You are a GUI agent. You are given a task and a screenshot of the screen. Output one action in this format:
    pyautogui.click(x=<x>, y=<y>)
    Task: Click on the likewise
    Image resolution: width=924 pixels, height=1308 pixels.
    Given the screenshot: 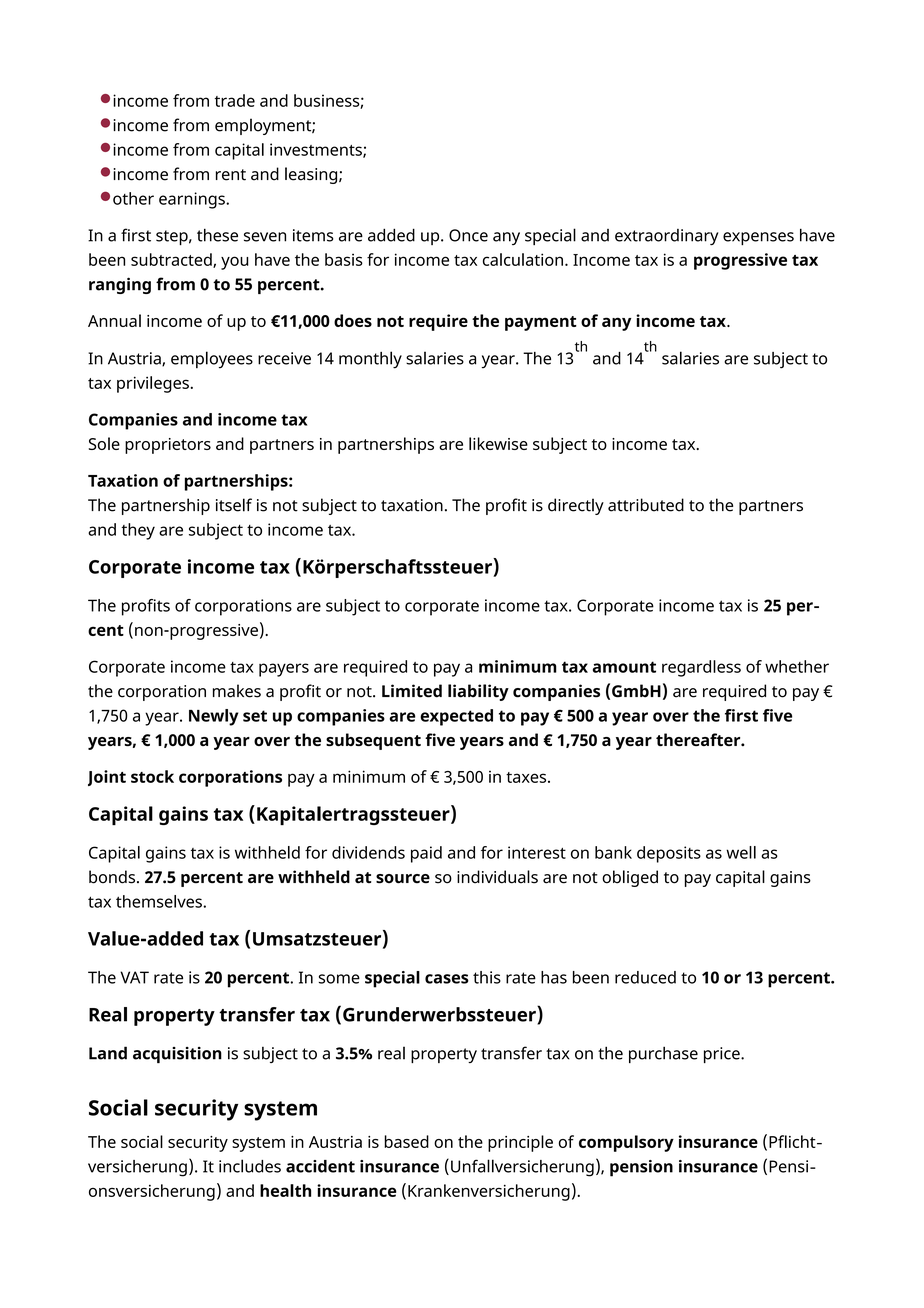 What is the action you would take?
    pyautogui.click(x=498, y=443)
